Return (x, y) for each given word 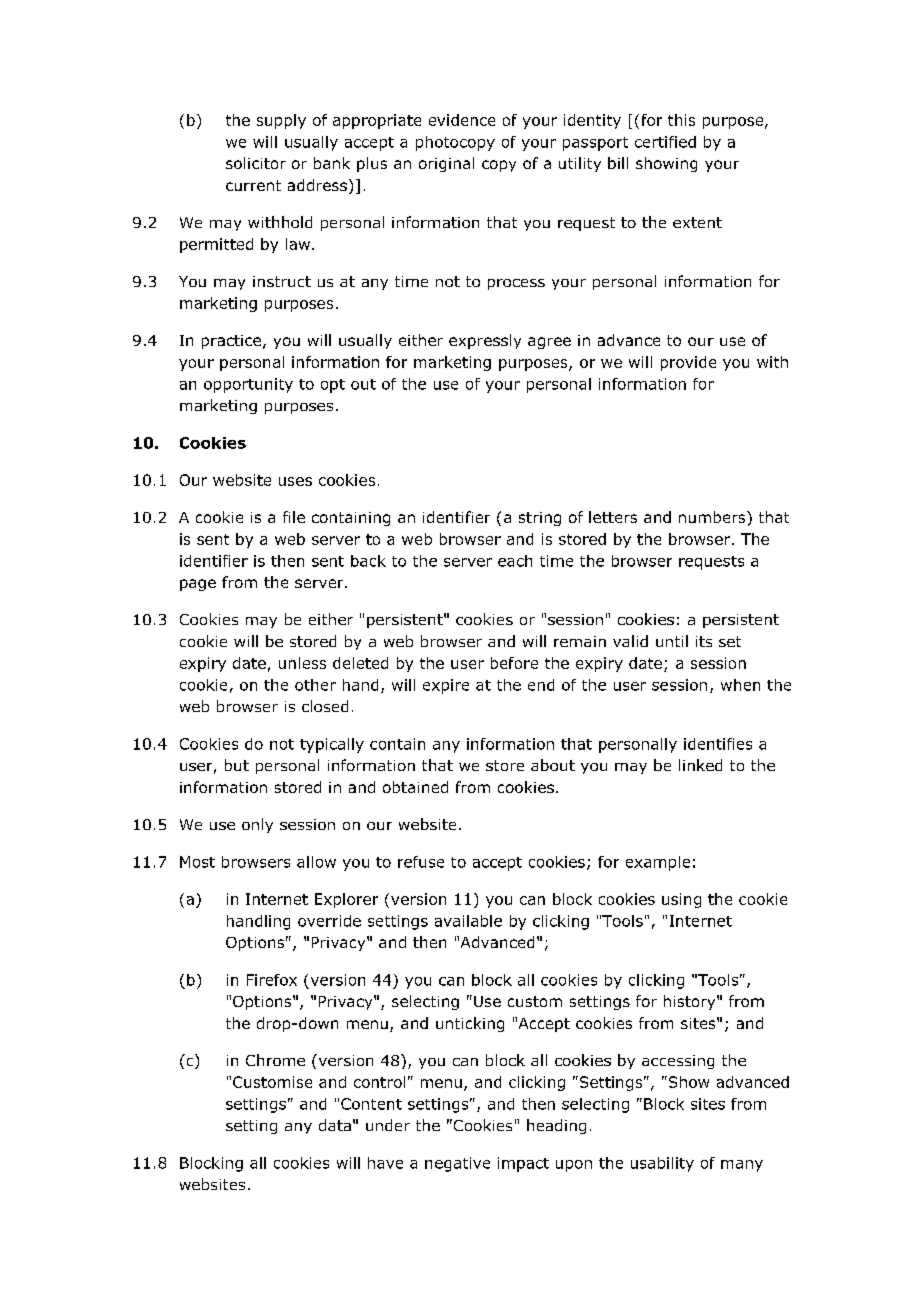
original (446, 164)
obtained (415, 787)
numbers (713, 517)
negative (457, 1164)
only (257, 825)
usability (662, 1164)
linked (700, 765)
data (335, 1125)
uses (295, 481)
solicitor (256, 163)
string (540, 519)
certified (665, 142)
